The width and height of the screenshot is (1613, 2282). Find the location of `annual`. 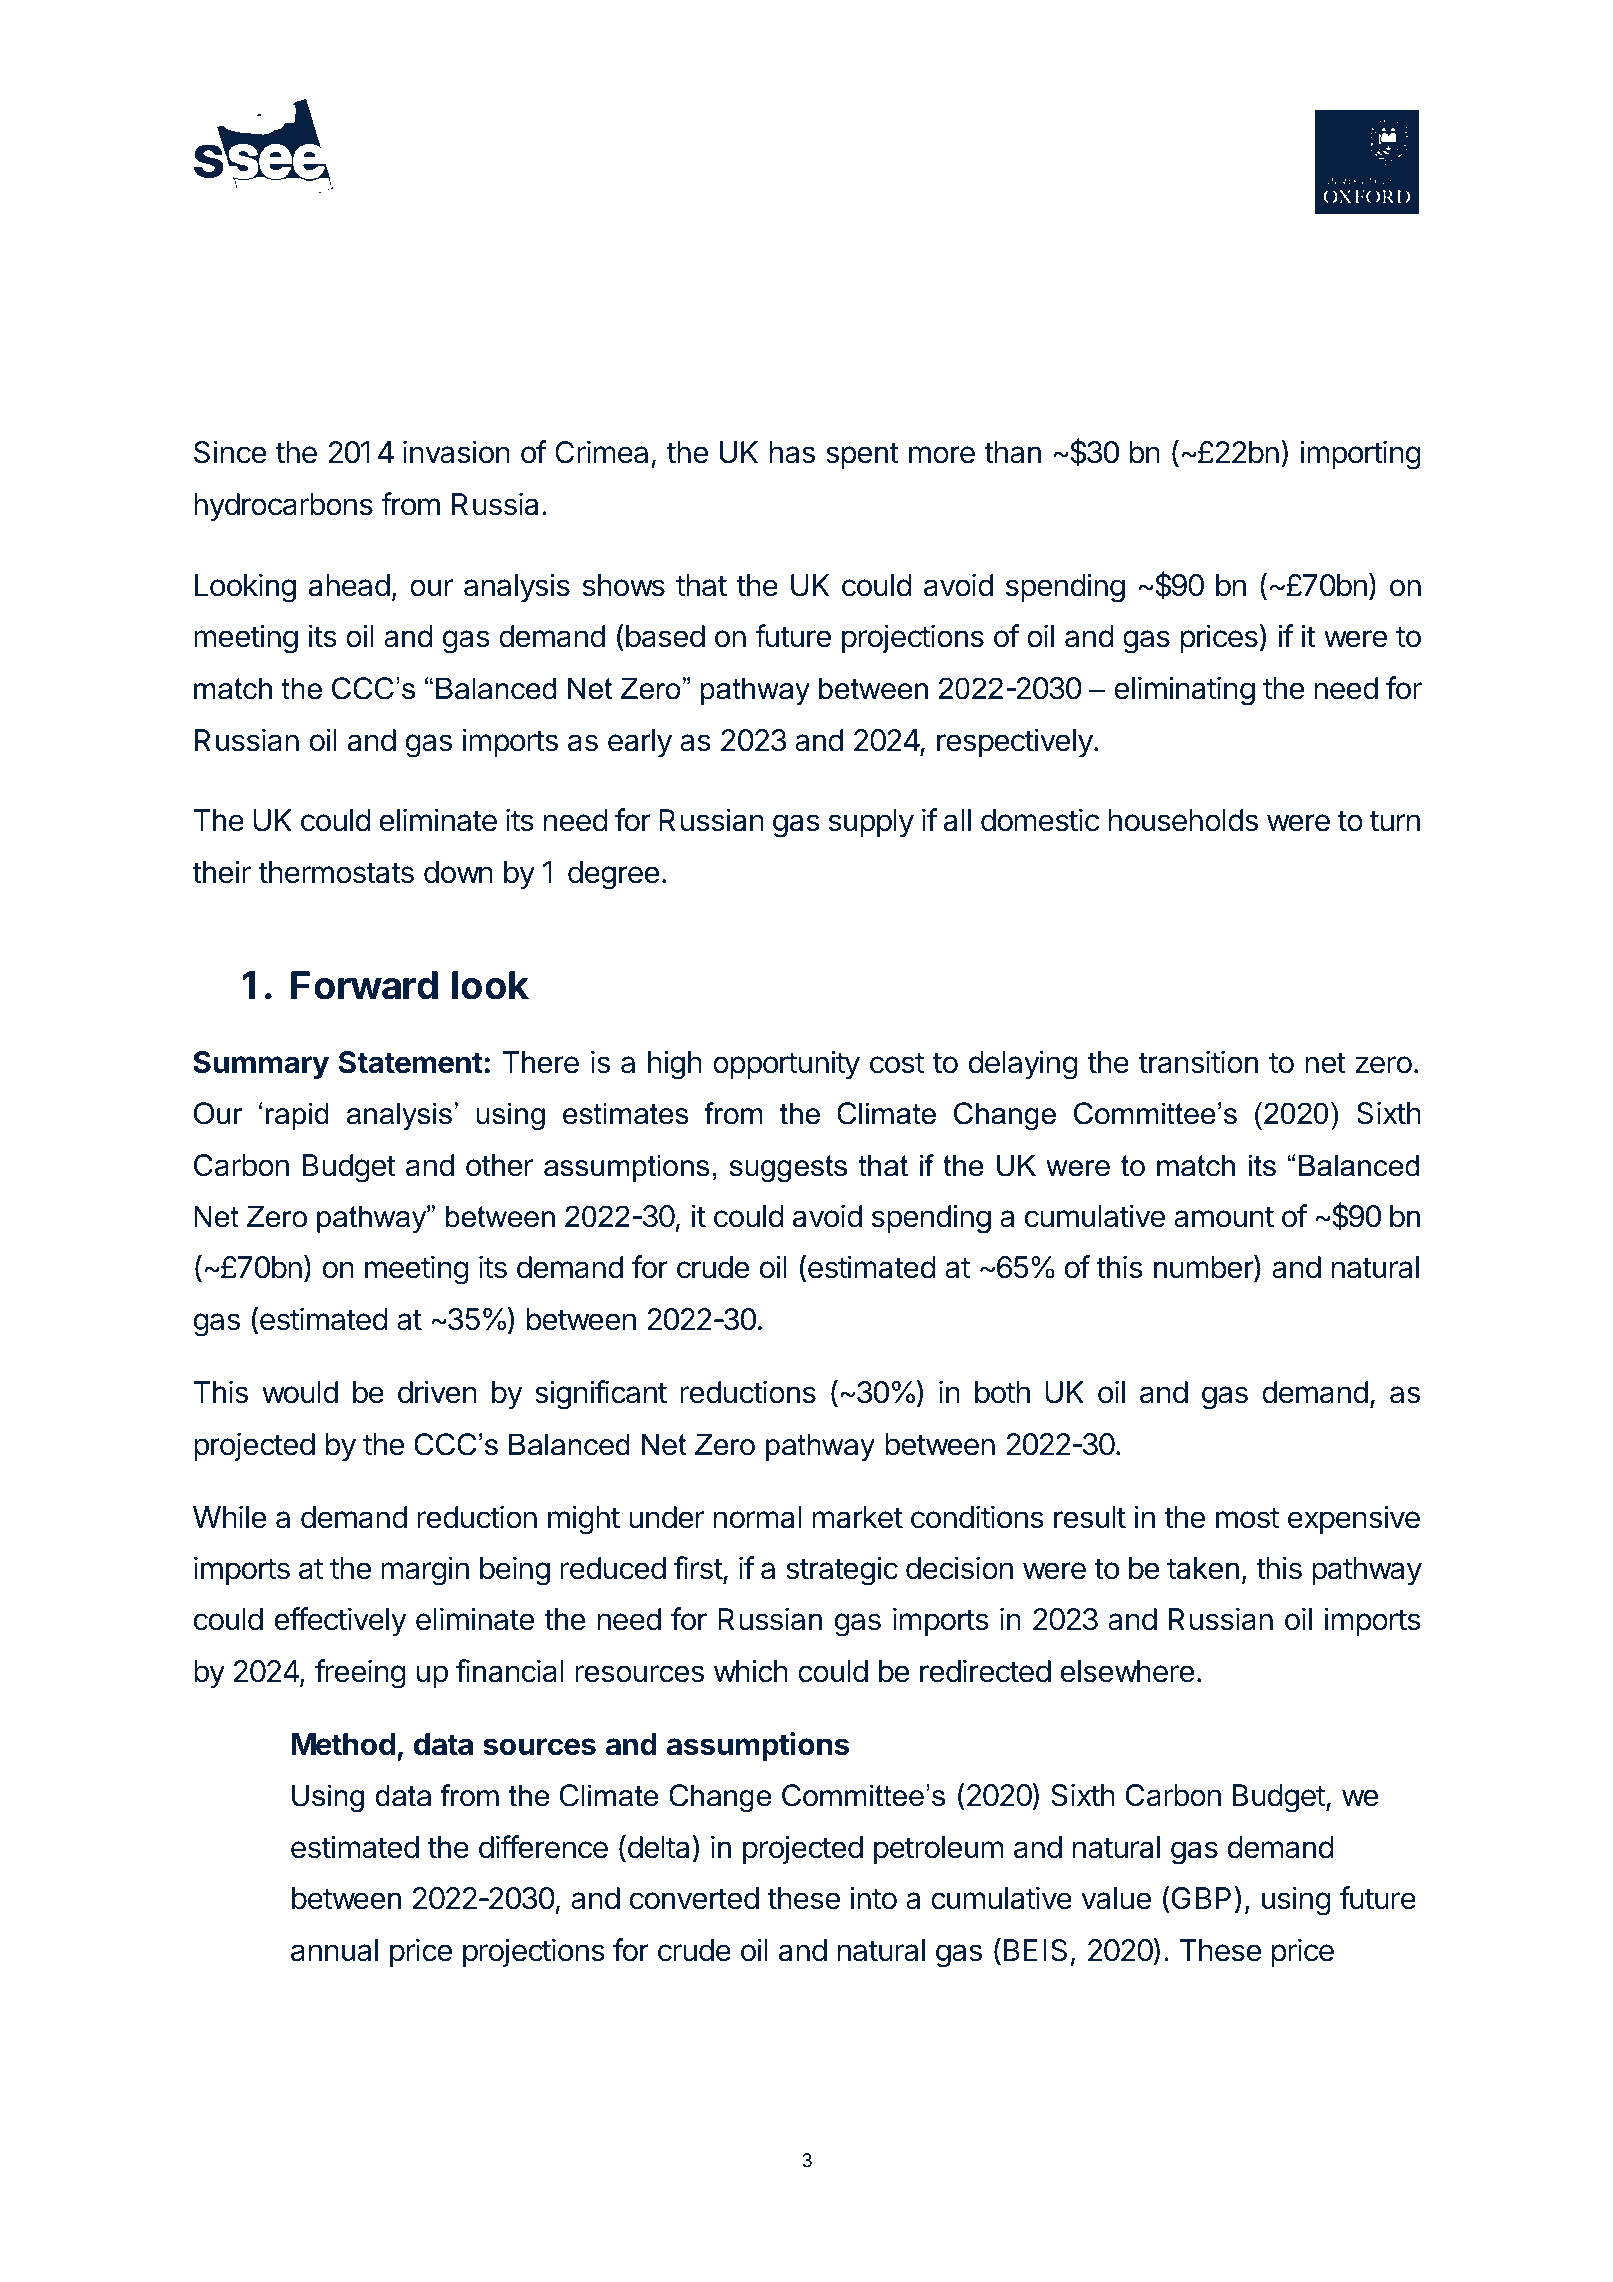

annual is located at coordinates (334, 1950).
